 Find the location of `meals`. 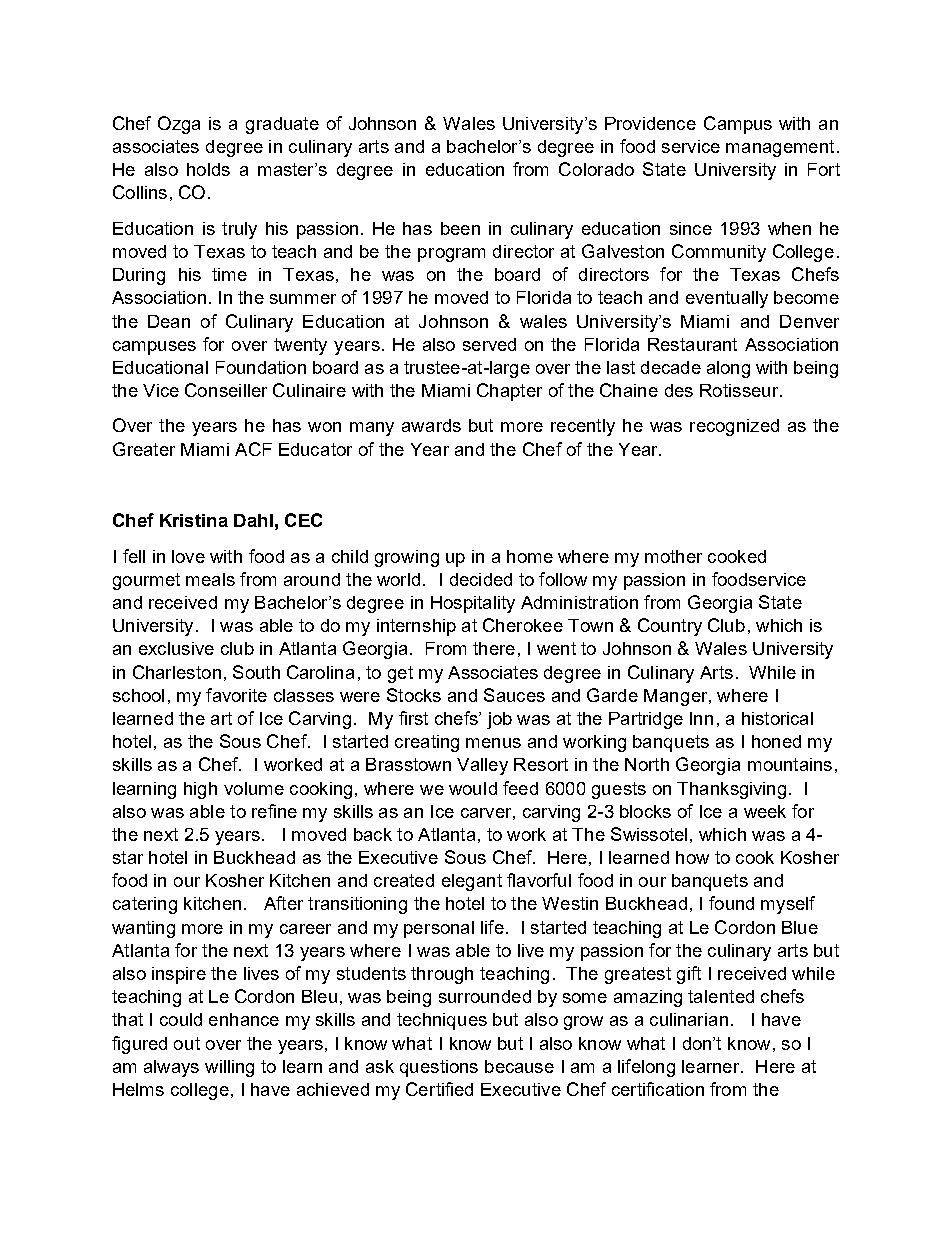

meals is located at coordinates (210, 579).
